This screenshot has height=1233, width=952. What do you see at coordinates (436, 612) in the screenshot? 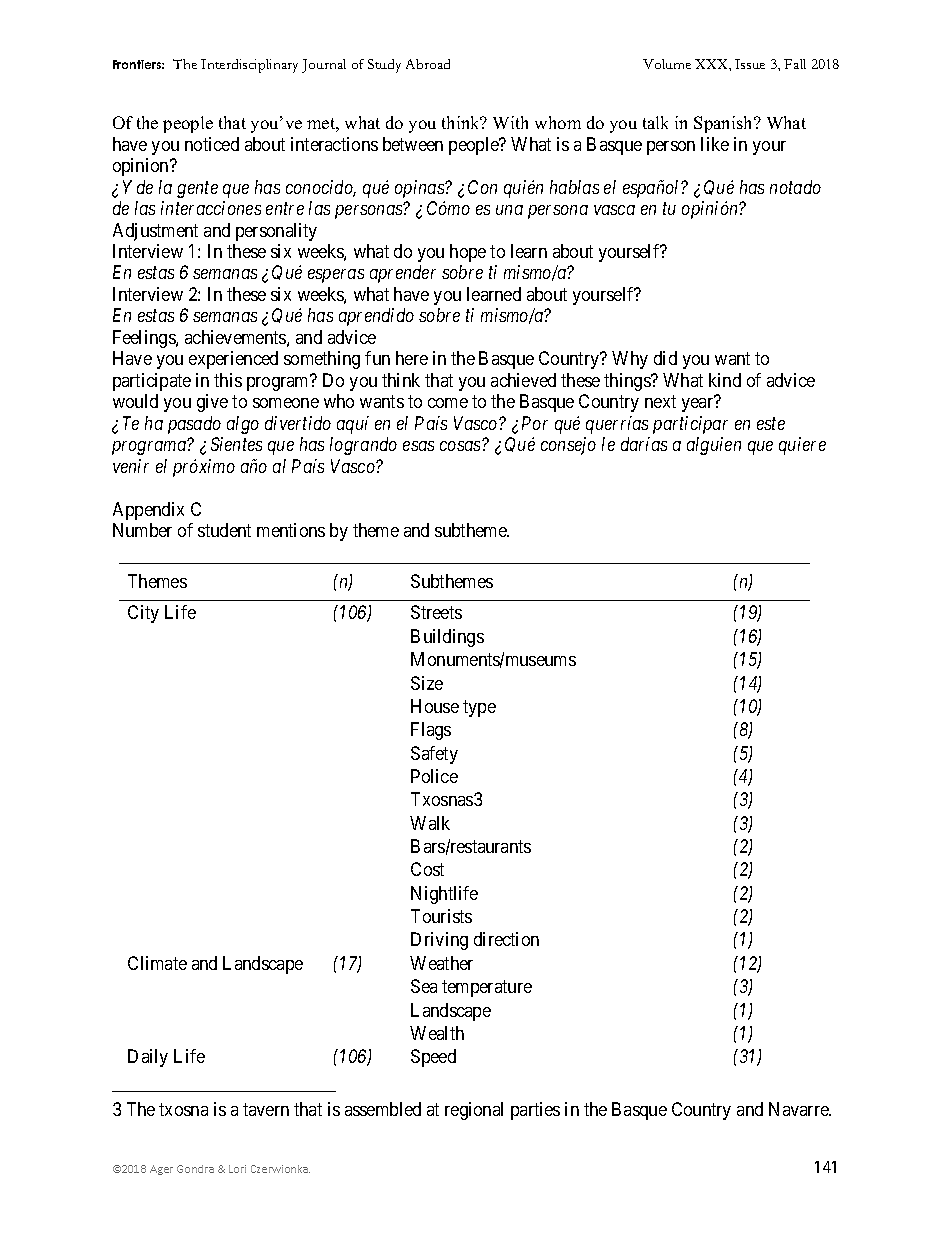
I see `Streets` at bounding box center [436, 612].
